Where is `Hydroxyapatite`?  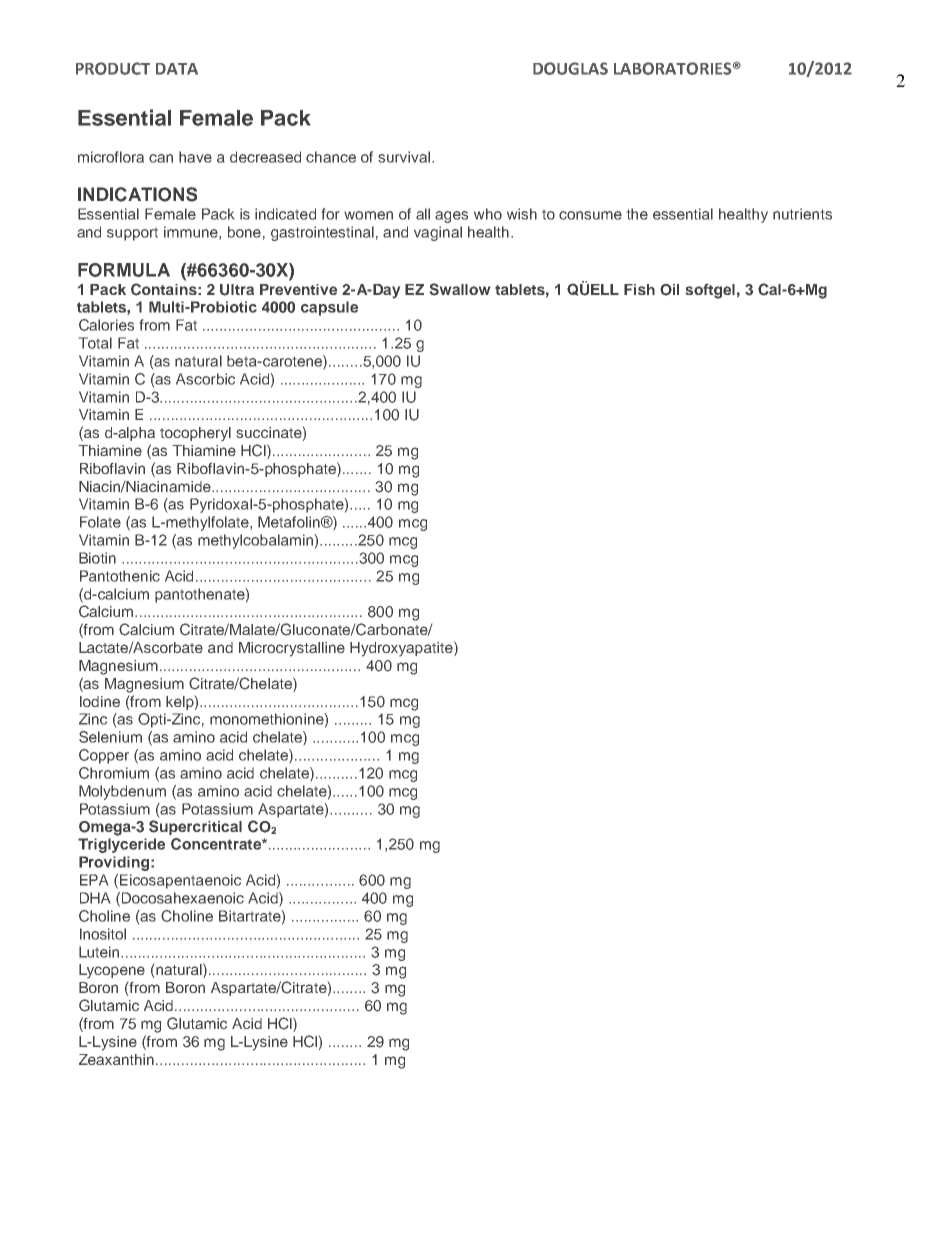 Hydroxyapatite is located at coordinates (402, 649).
